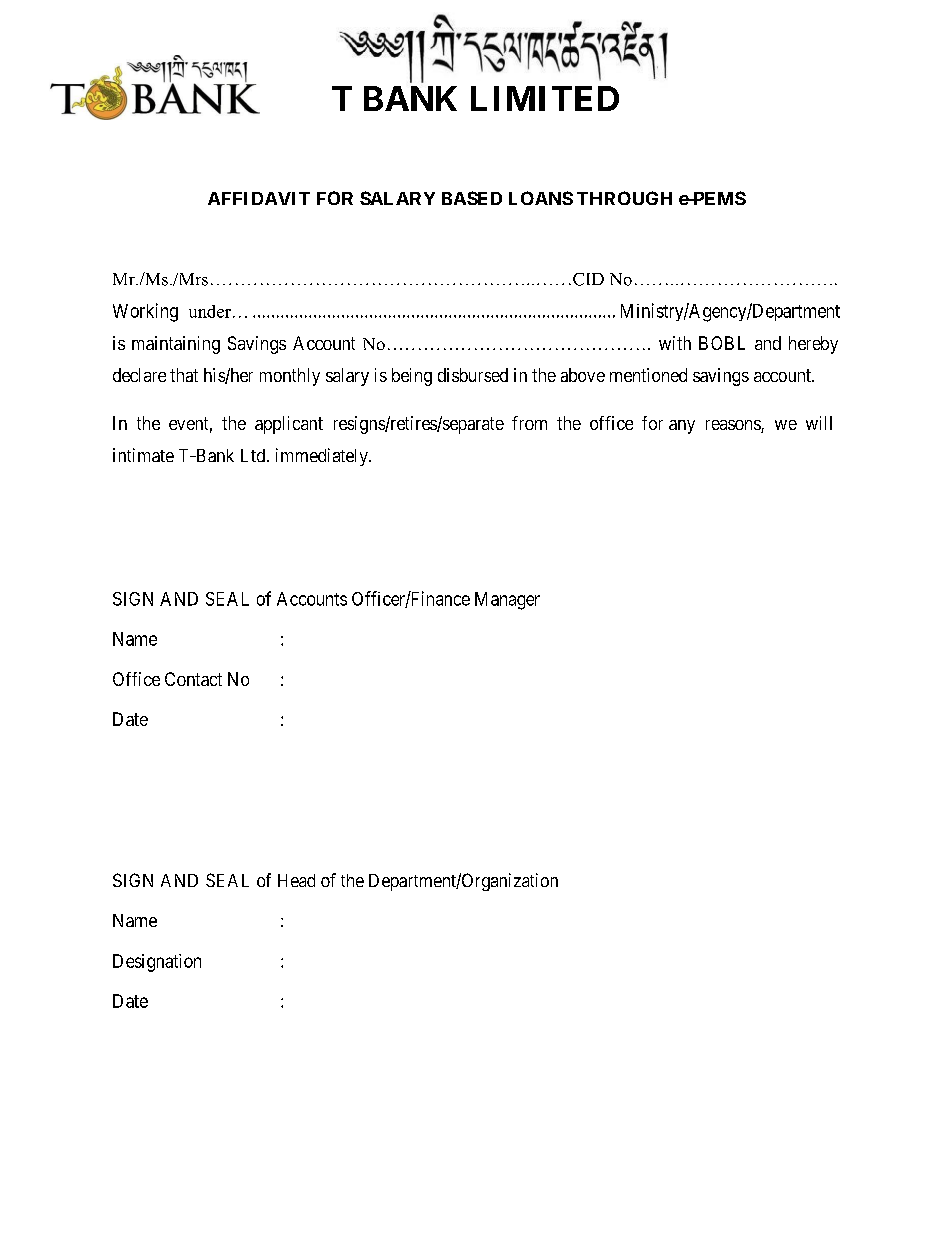  I want to click on Contact, so click(193, 679).
